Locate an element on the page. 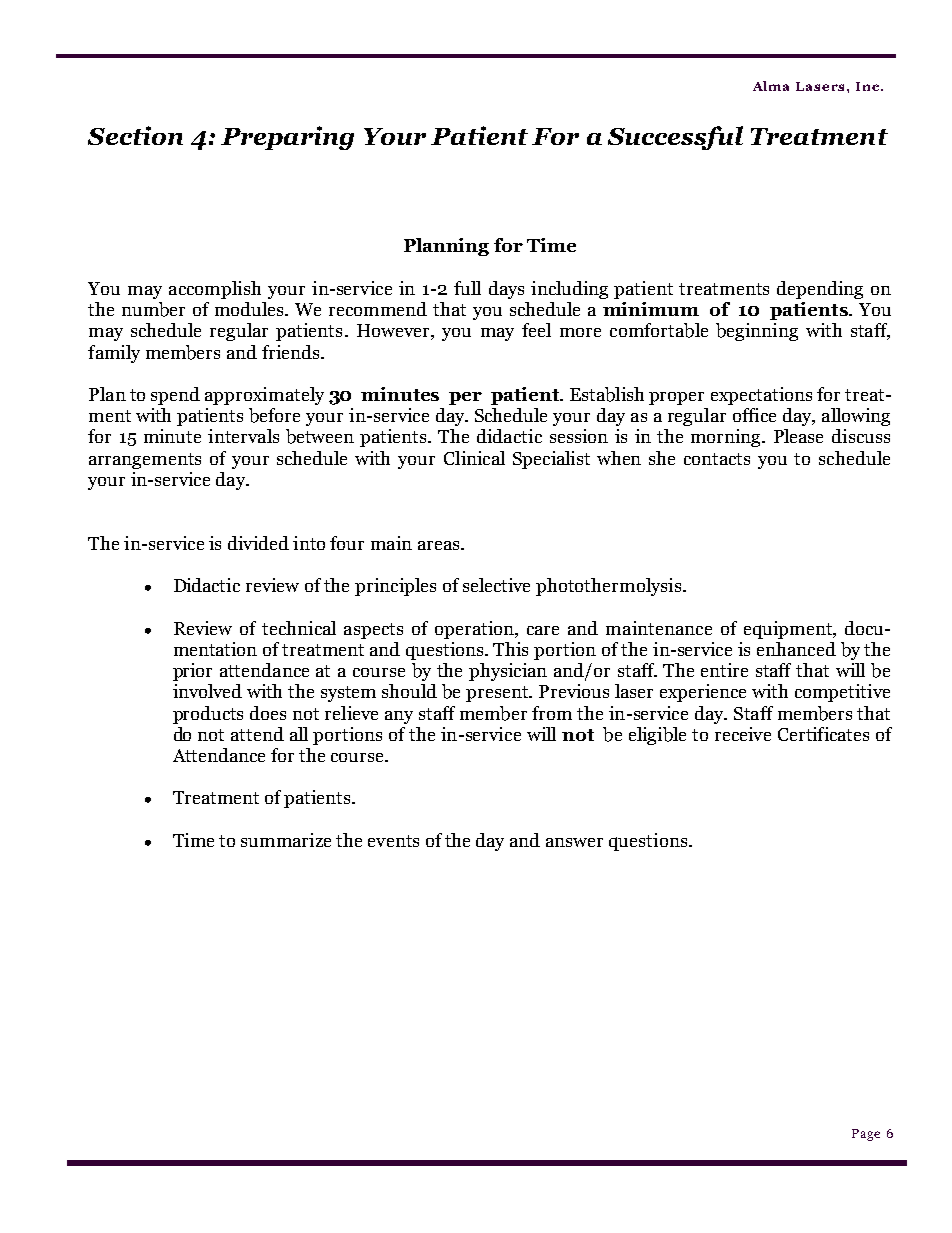 Image resolution: width=952 pixels, height=1233 pixels. summarize is located at coordinates (286, 840).
